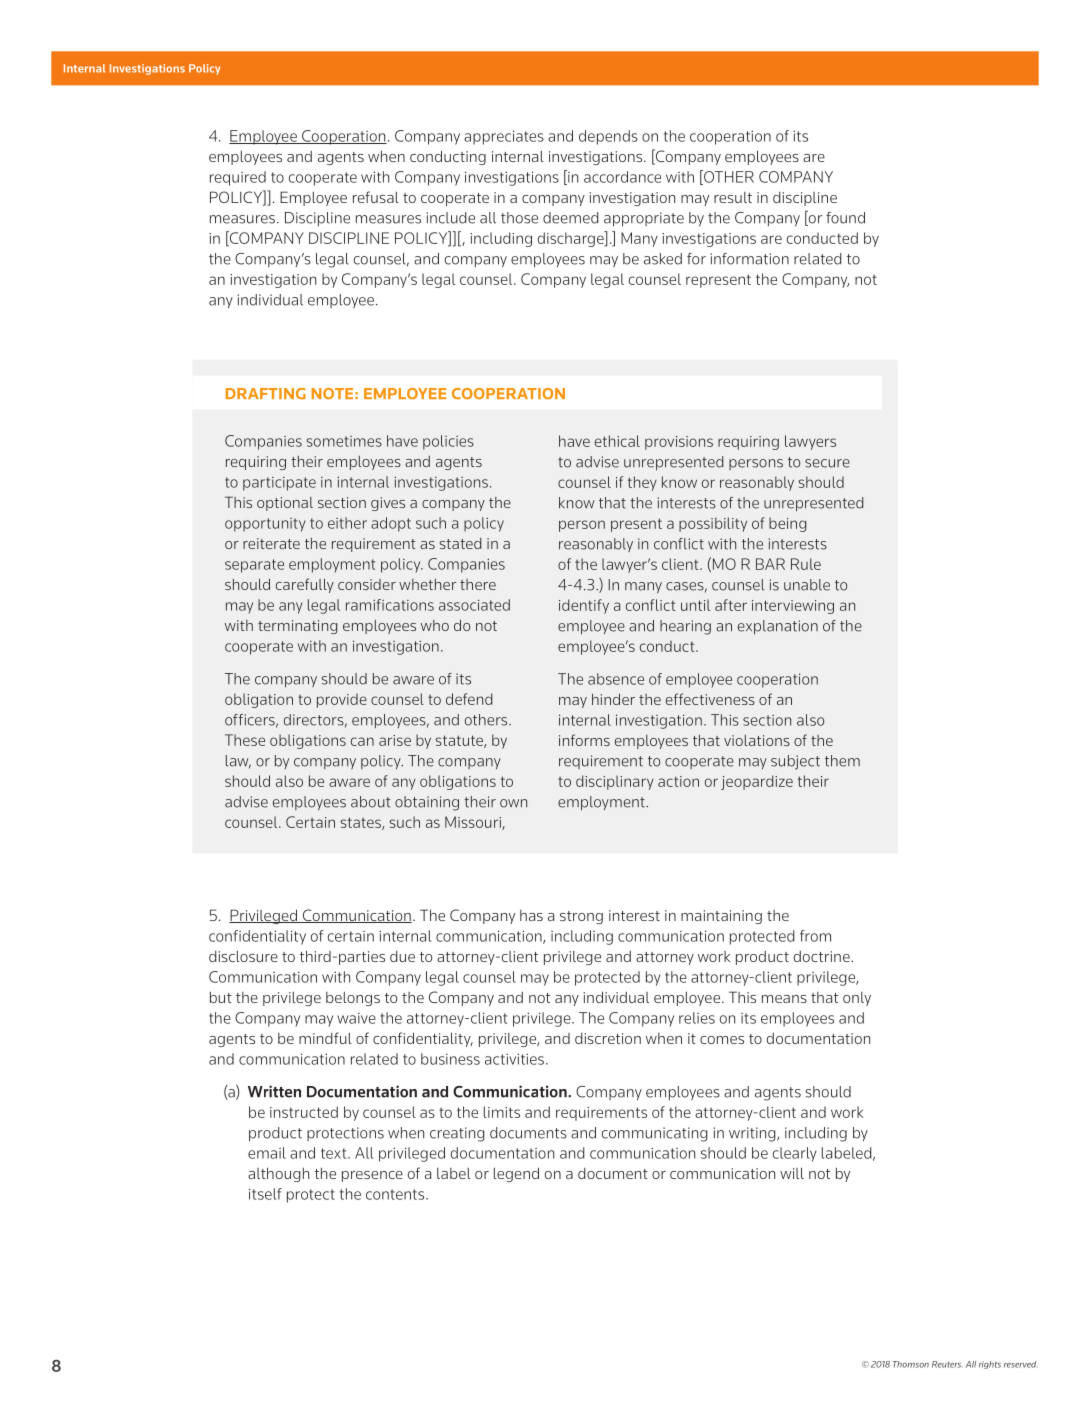  Describe the element at coordinates (622, 177) in the screenshot. I see `accordance` at that location.
